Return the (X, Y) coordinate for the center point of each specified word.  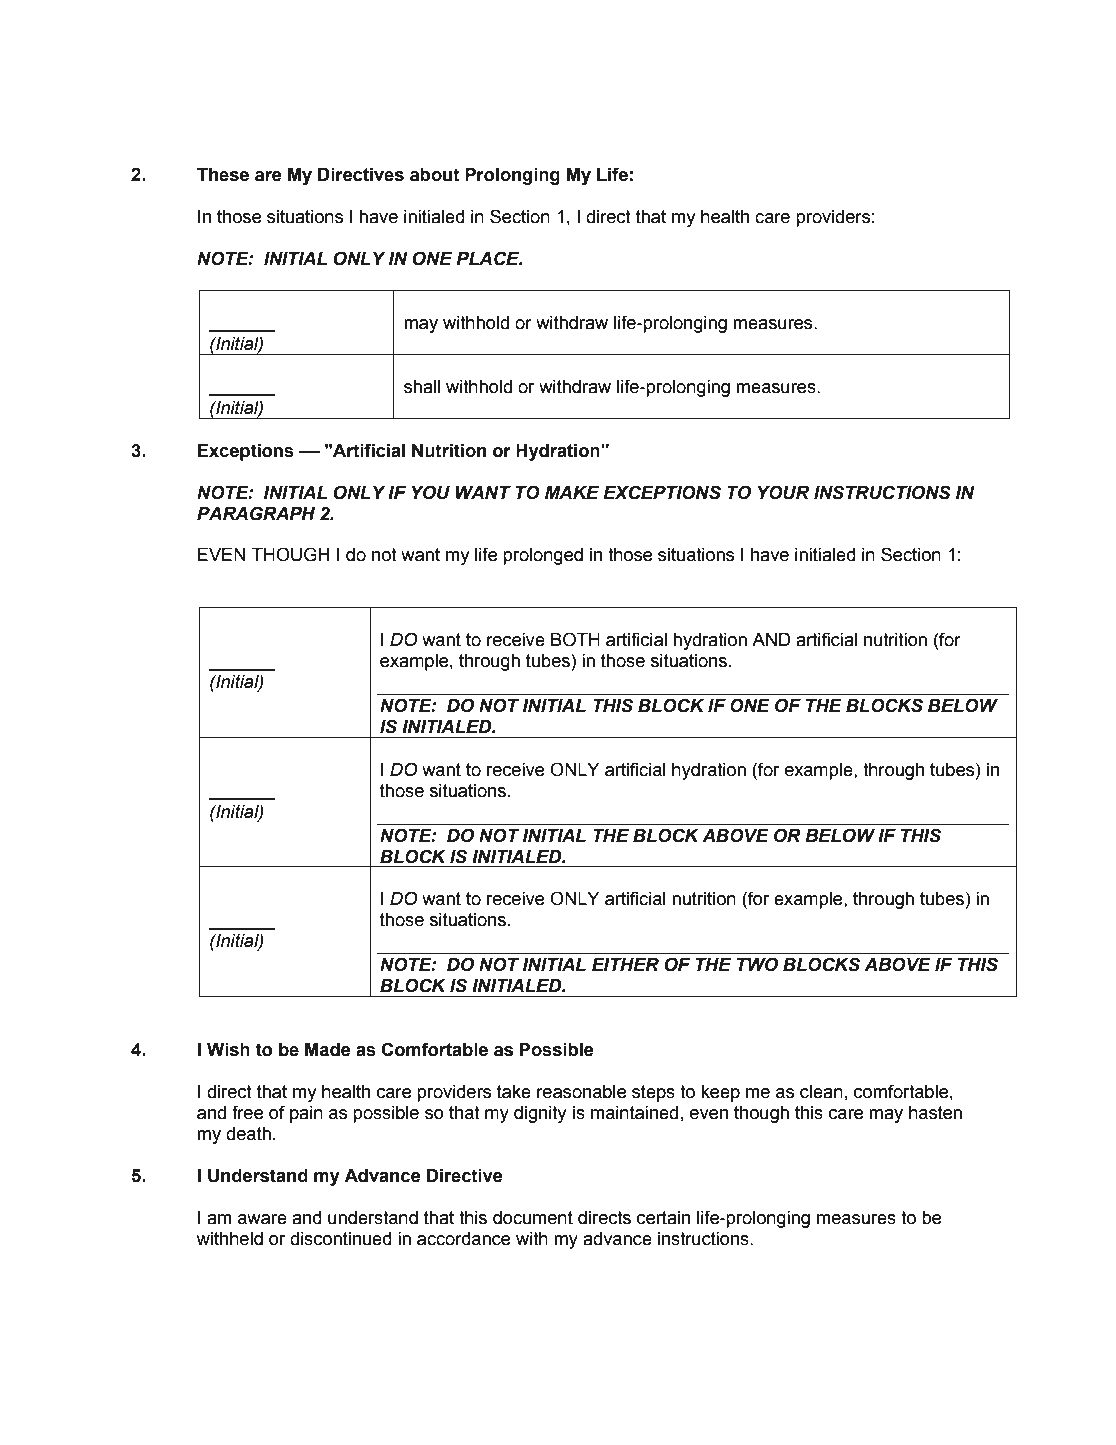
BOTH (575, 639)
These (223, 175)
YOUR (783, 492)
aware (262, 1219)
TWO (757, 964)
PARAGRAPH (256, 513)
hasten (935, 1113)
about (435, 175)
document (533, 1218)
